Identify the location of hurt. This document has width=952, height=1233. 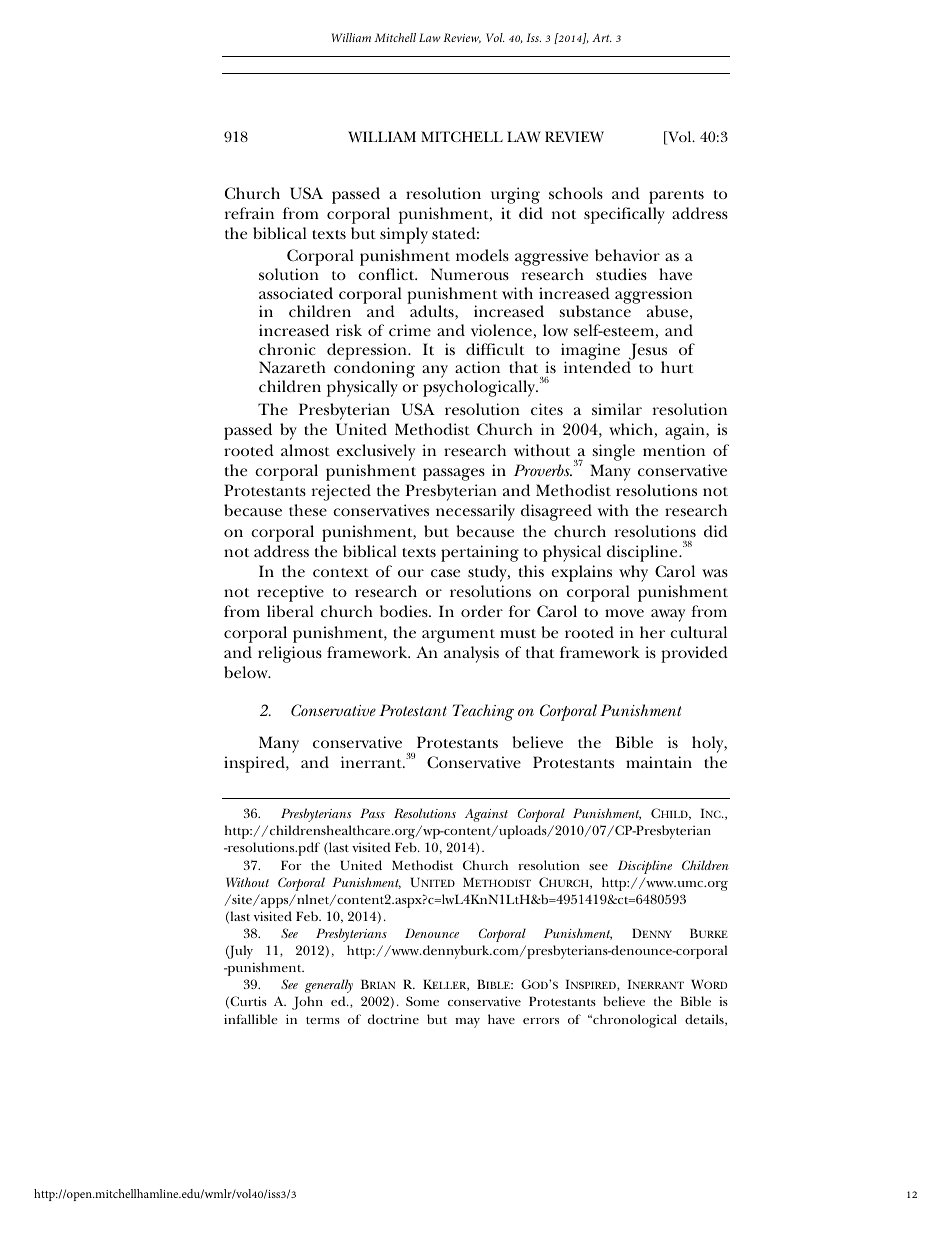
(677, 367).
